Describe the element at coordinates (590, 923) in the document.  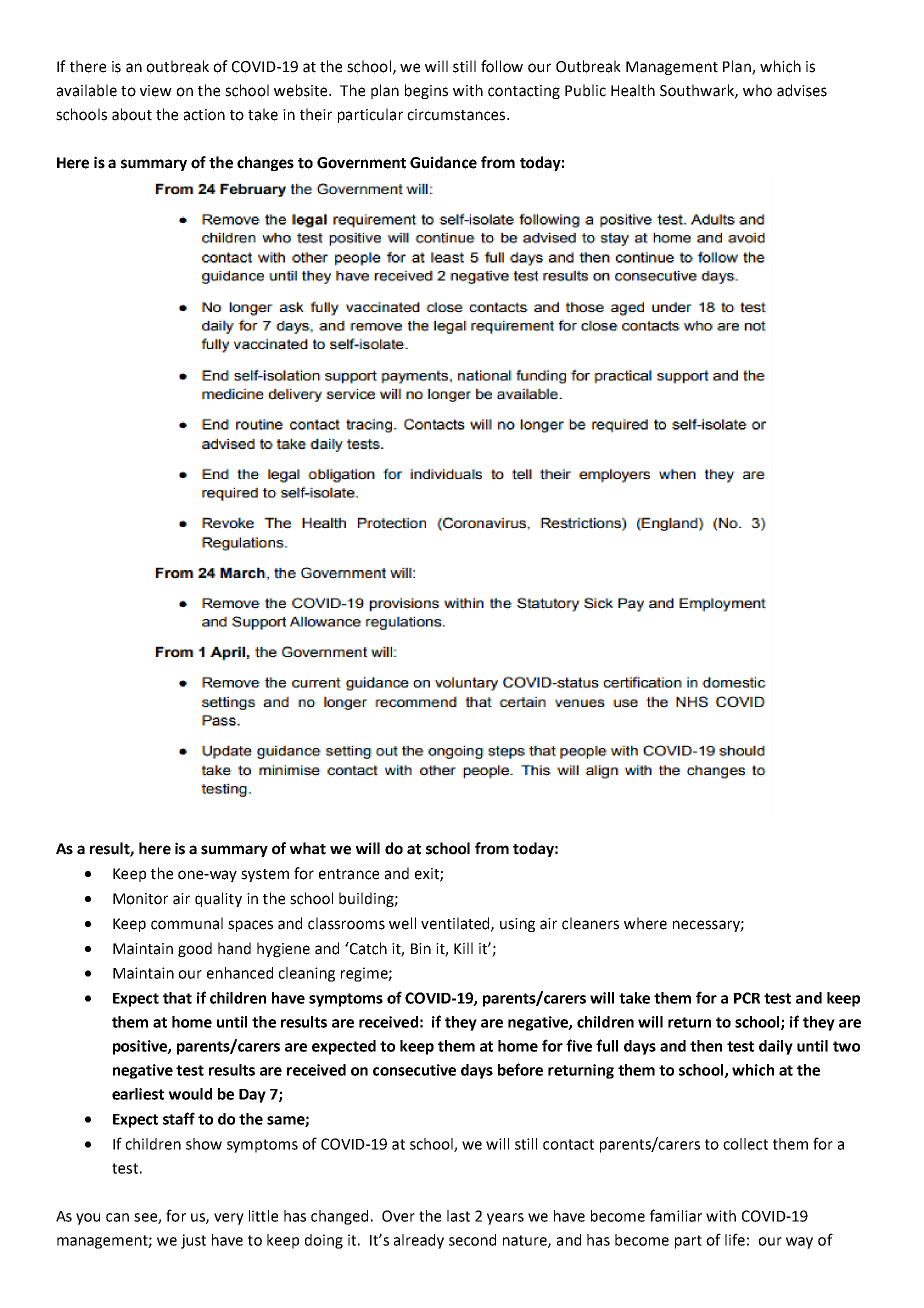
I see `cleaners` at that location.
